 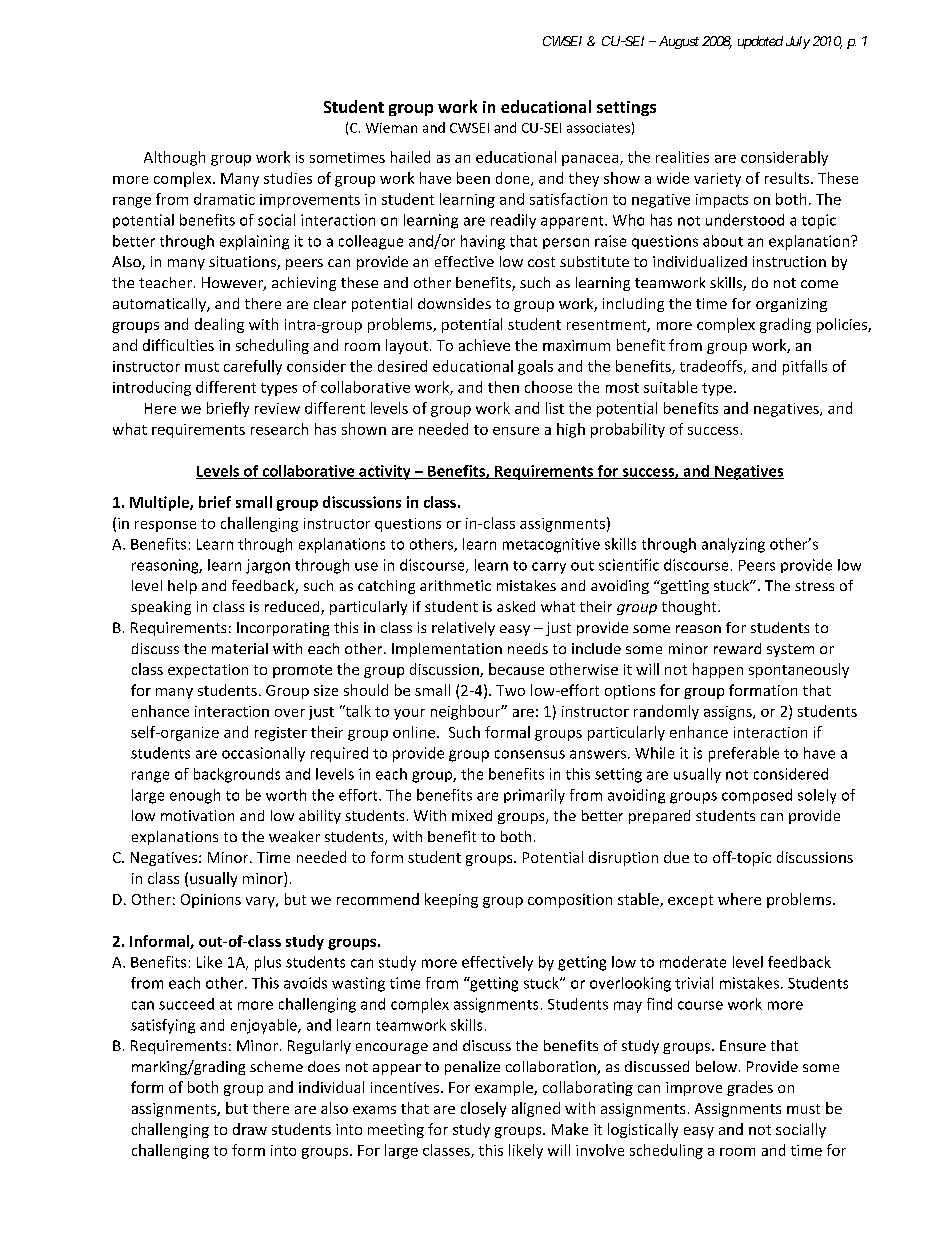 I want to click on hailed, so click(x=410, y=157).
